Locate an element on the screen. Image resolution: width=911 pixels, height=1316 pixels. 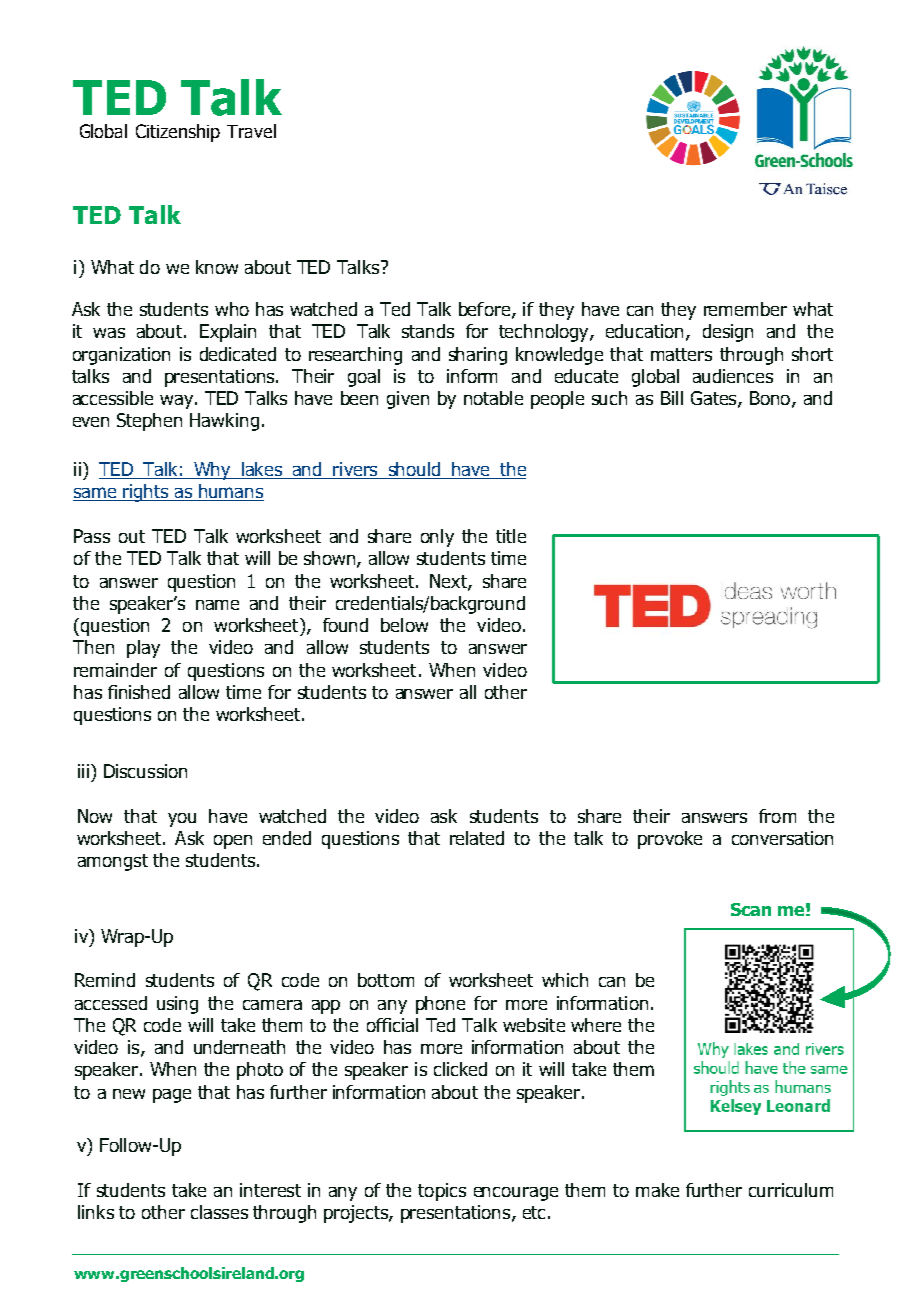
Travel is located at coordinates (251, 131).
